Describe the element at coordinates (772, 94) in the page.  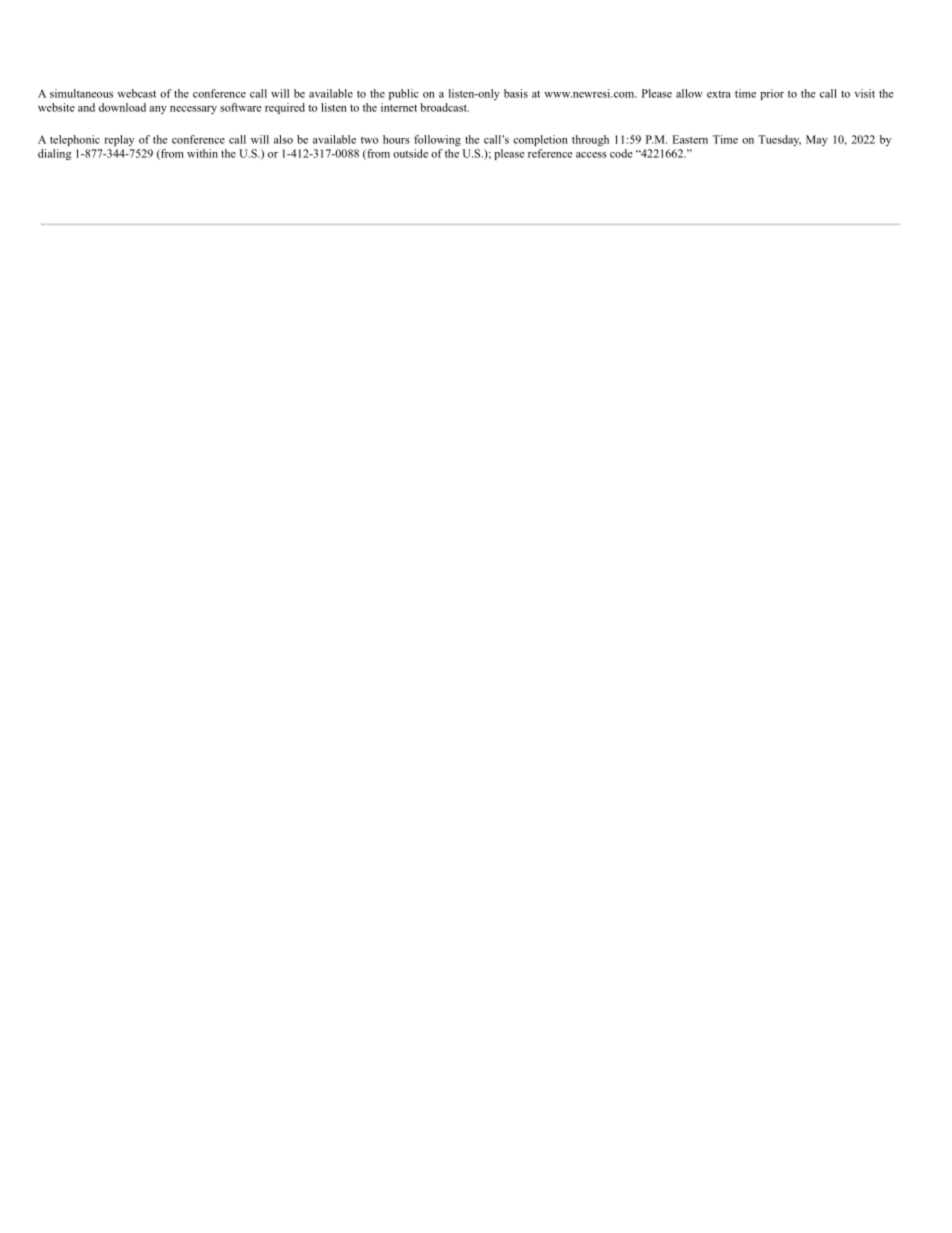
I see `prior` at that location.
